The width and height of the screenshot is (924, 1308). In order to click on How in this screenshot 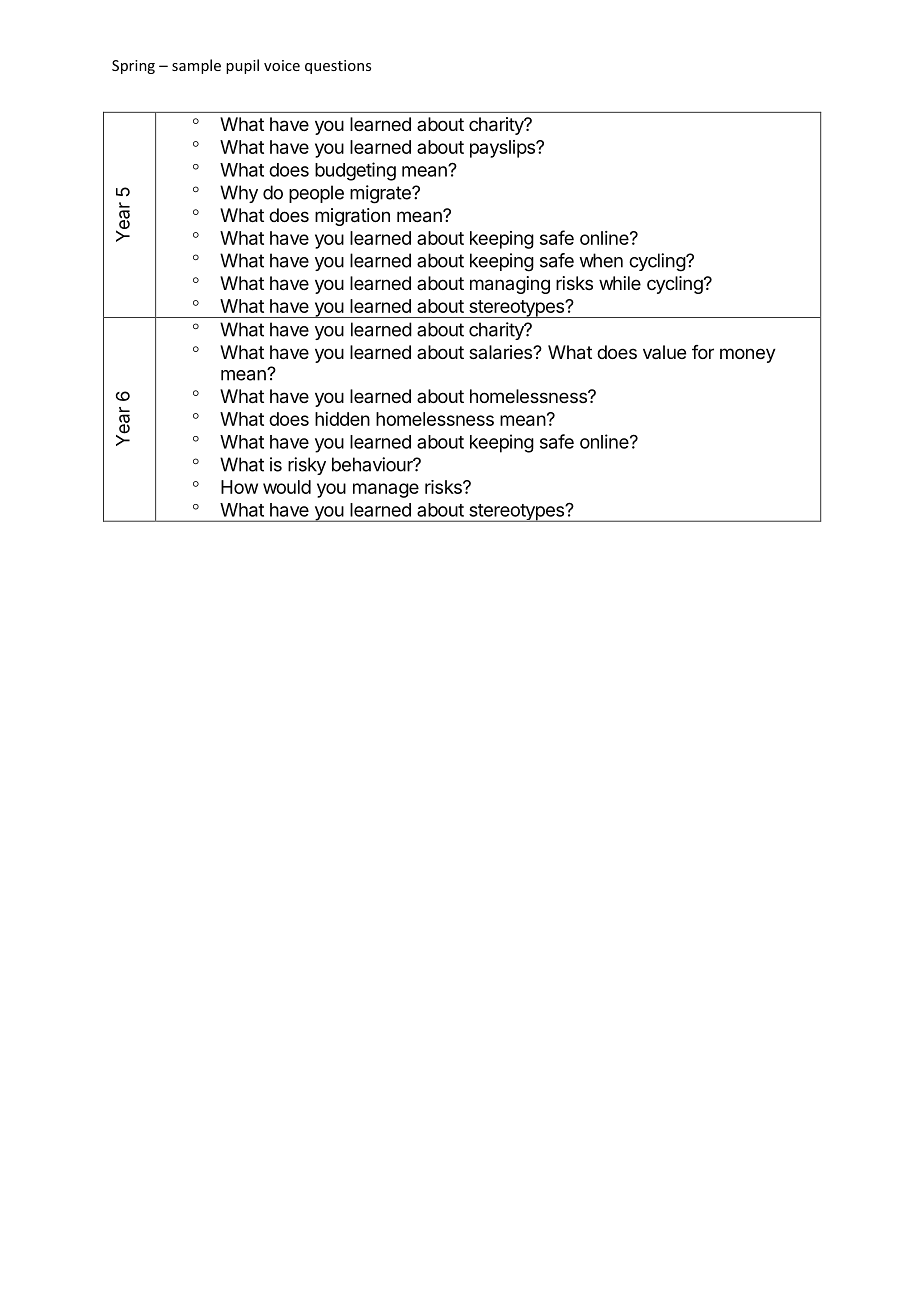, I will do `click(239, 487)`.
